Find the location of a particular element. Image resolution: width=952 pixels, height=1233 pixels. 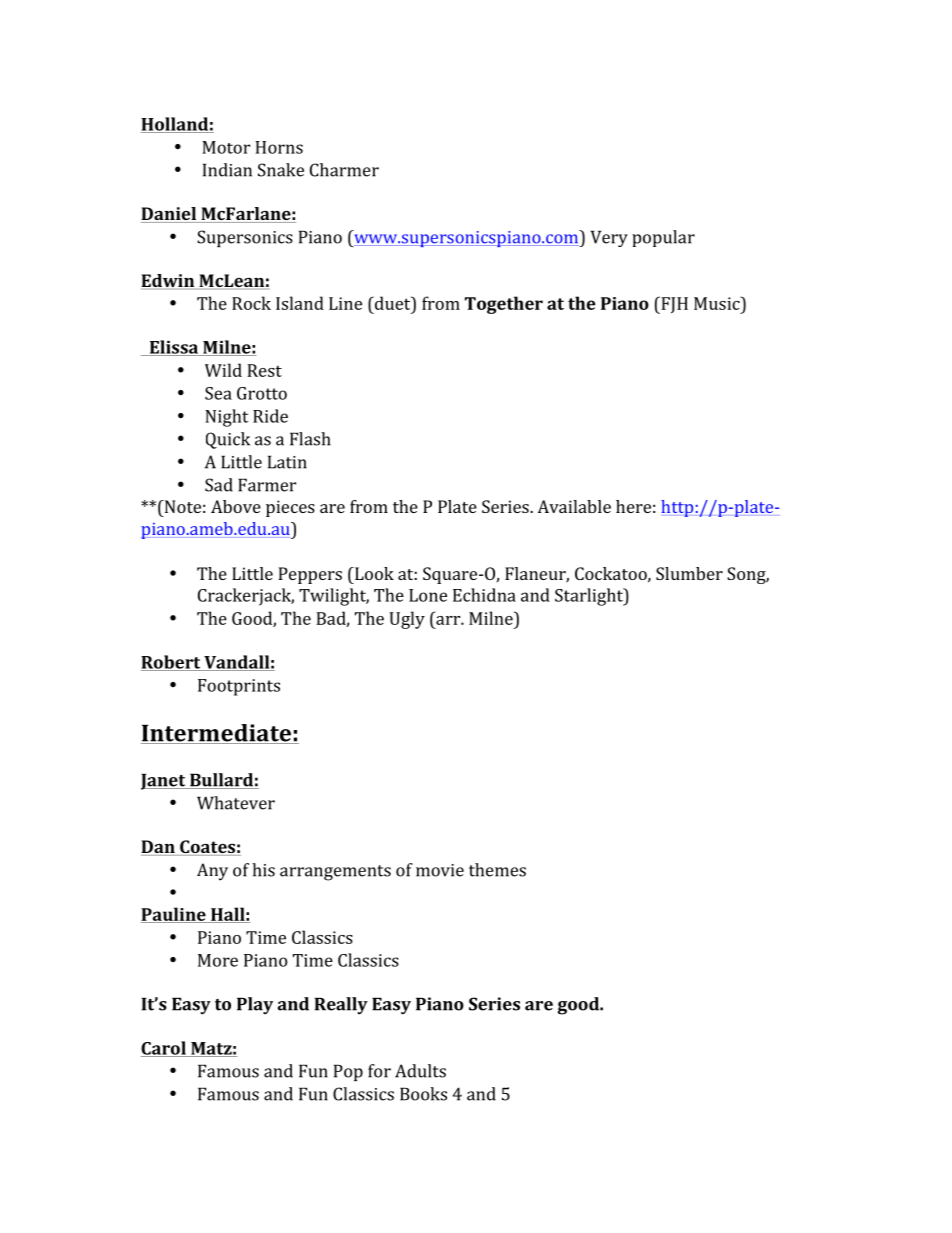

Music is located at coordinates (718, 303).
